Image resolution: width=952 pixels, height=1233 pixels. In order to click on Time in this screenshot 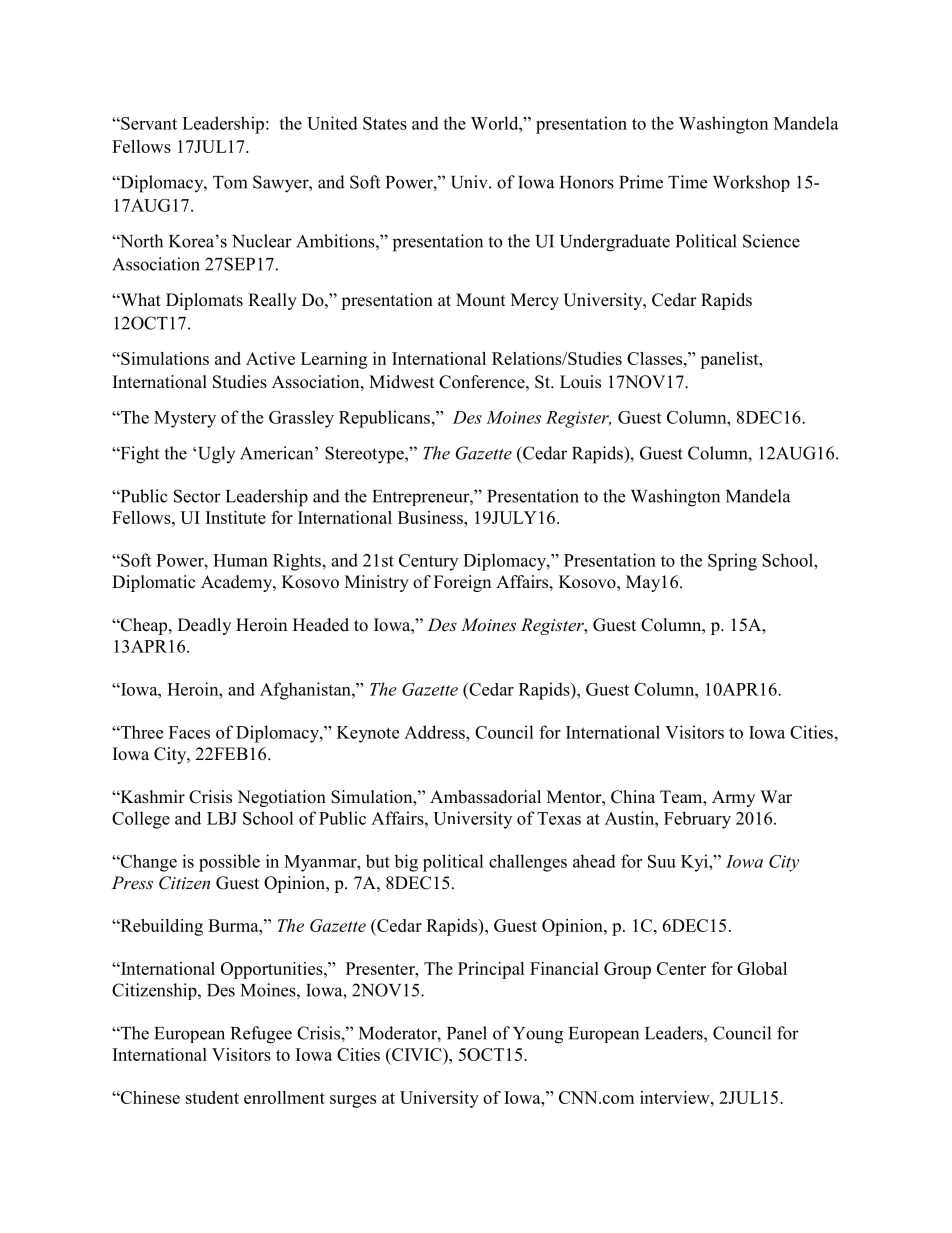, I will do `click(687, 182)`.
